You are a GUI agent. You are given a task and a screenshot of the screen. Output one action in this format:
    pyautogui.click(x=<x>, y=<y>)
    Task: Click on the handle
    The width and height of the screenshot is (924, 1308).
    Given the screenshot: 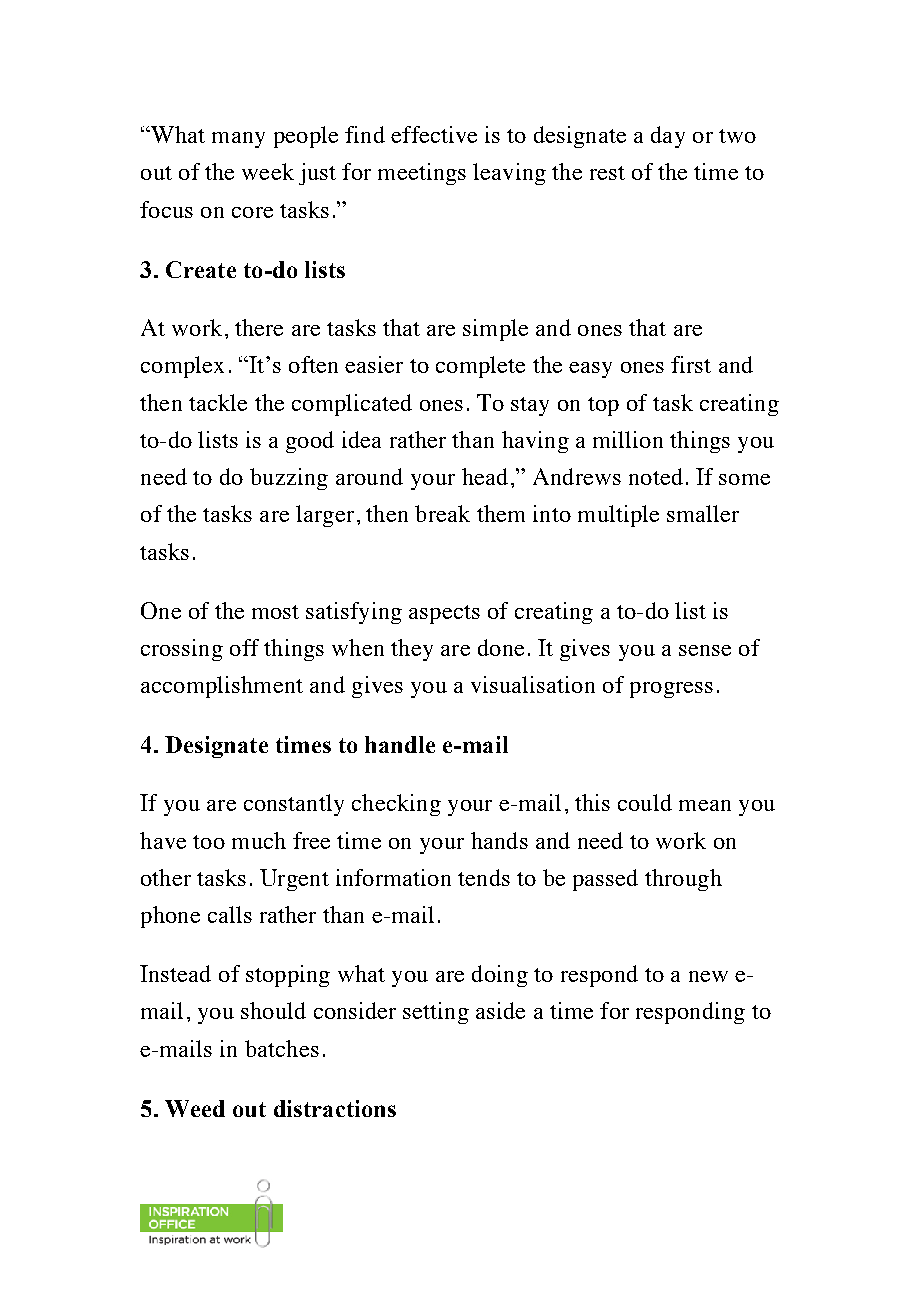 What is the action you would take?
    pyautogui.click(x=400, y=744)
